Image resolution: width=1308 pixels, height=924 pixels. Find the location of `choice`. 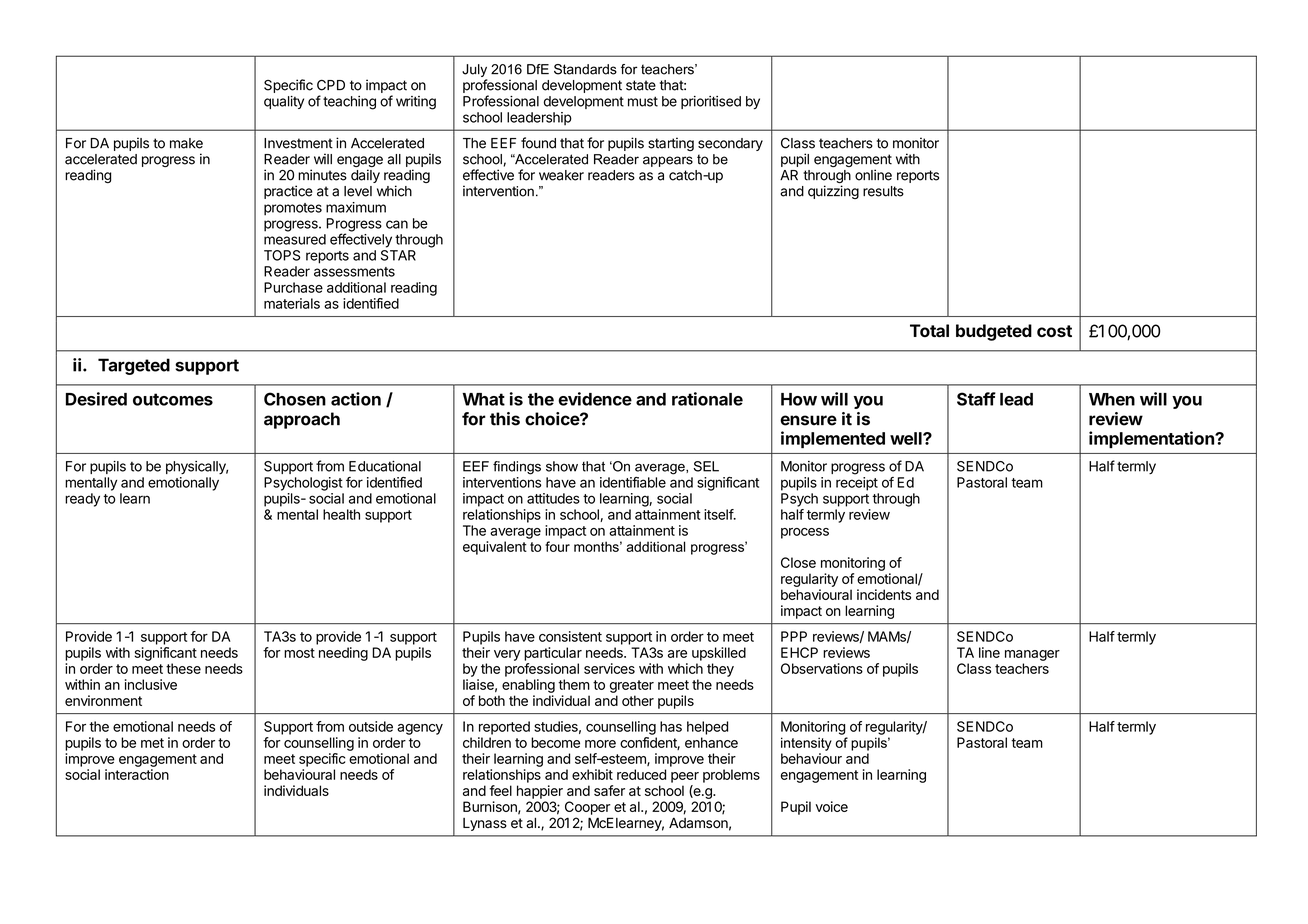

choice is located at coordinates (553, 419).
